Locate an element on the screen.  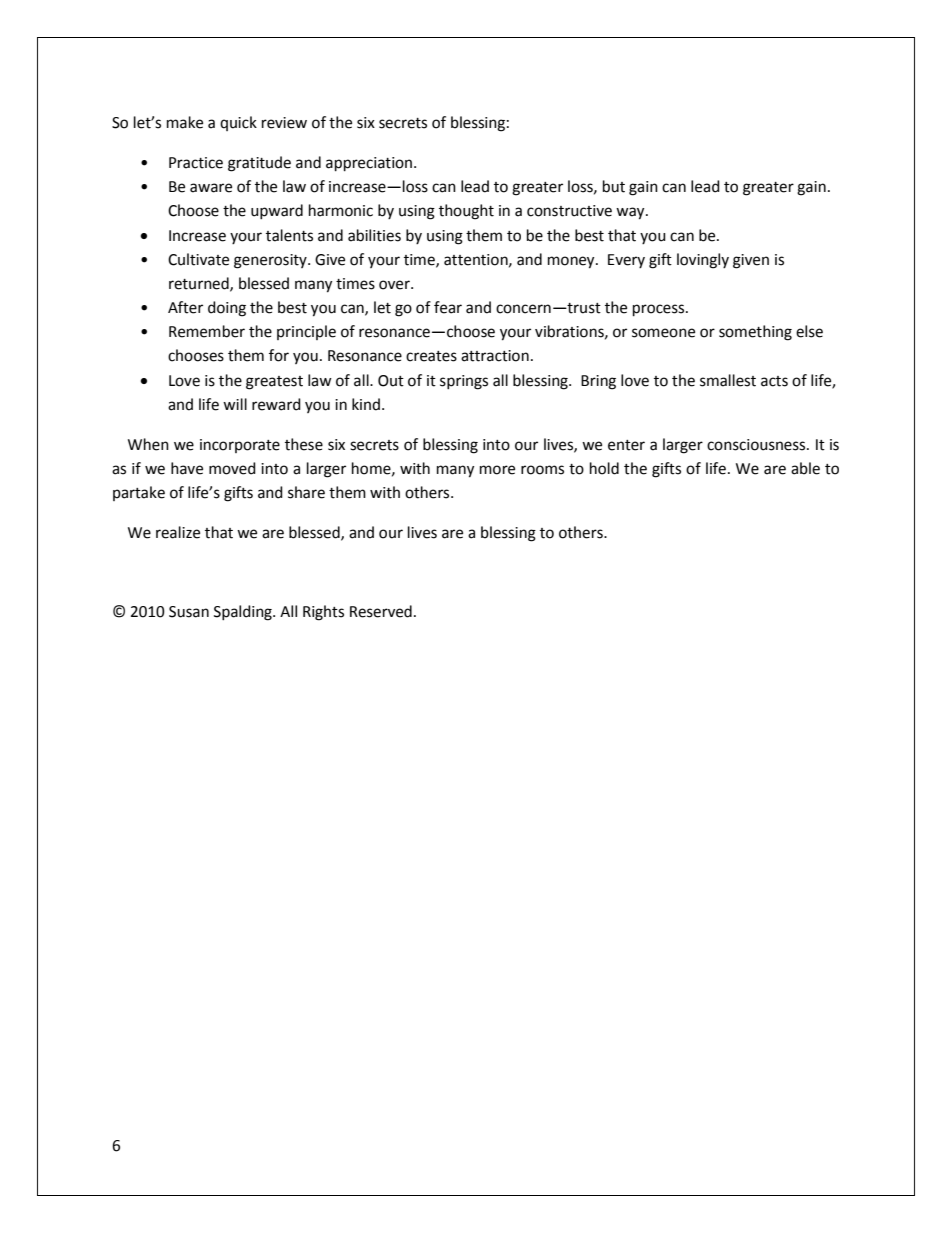
consciousness is located at coordinates (757, 445).
